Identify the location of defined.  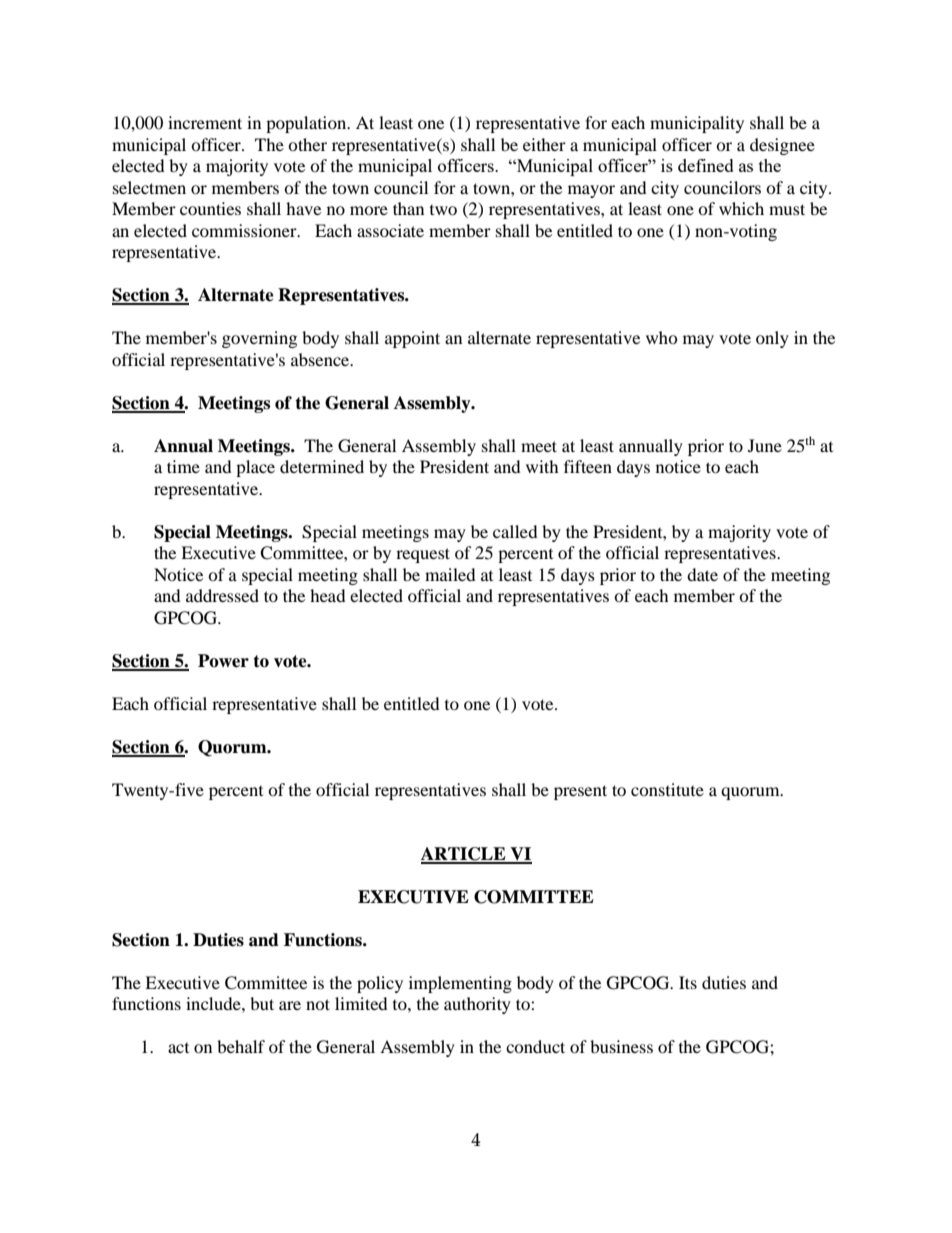
(706, 165).
